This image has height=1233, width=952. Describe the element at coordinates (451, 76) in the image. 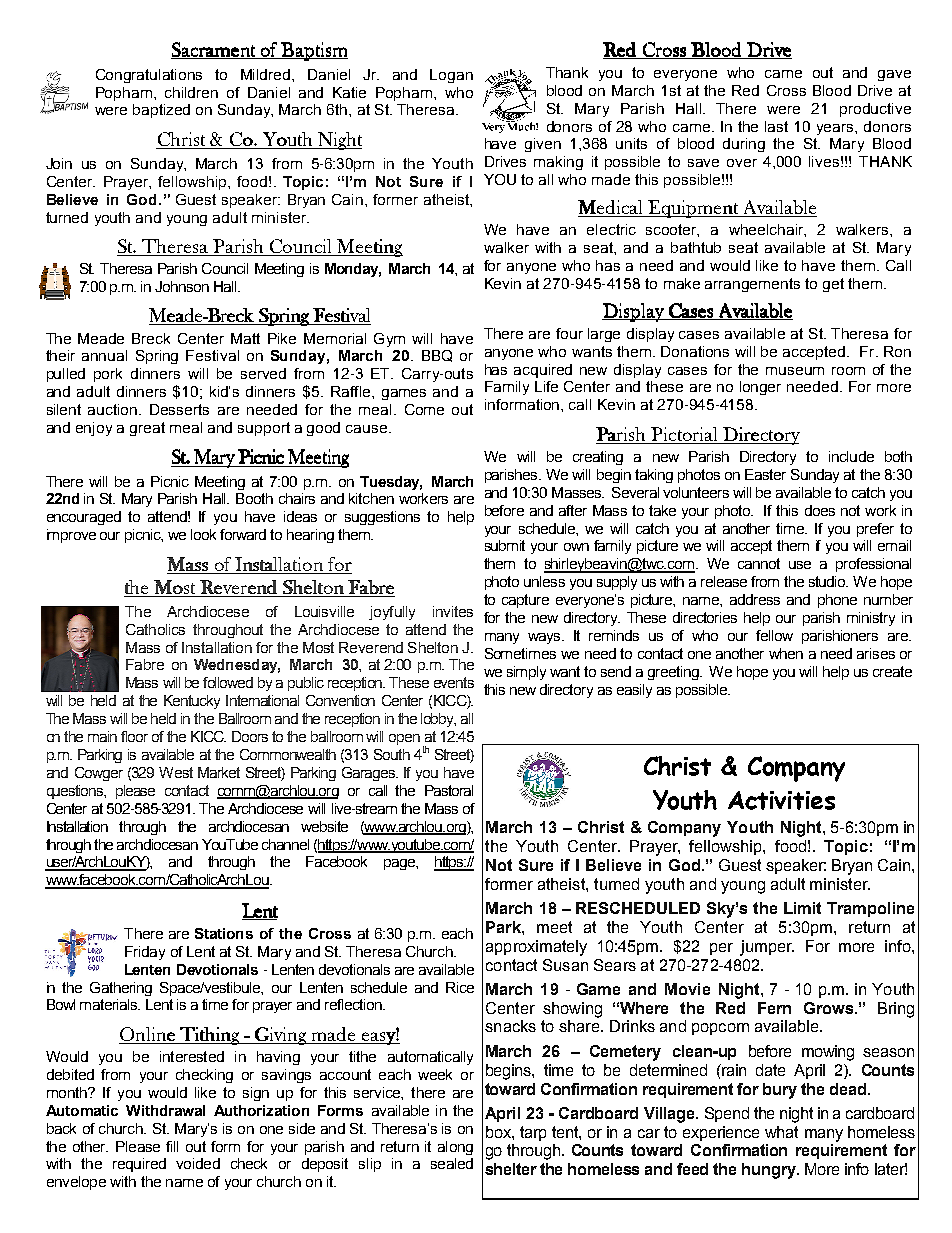

I see `Logan` at that location.
